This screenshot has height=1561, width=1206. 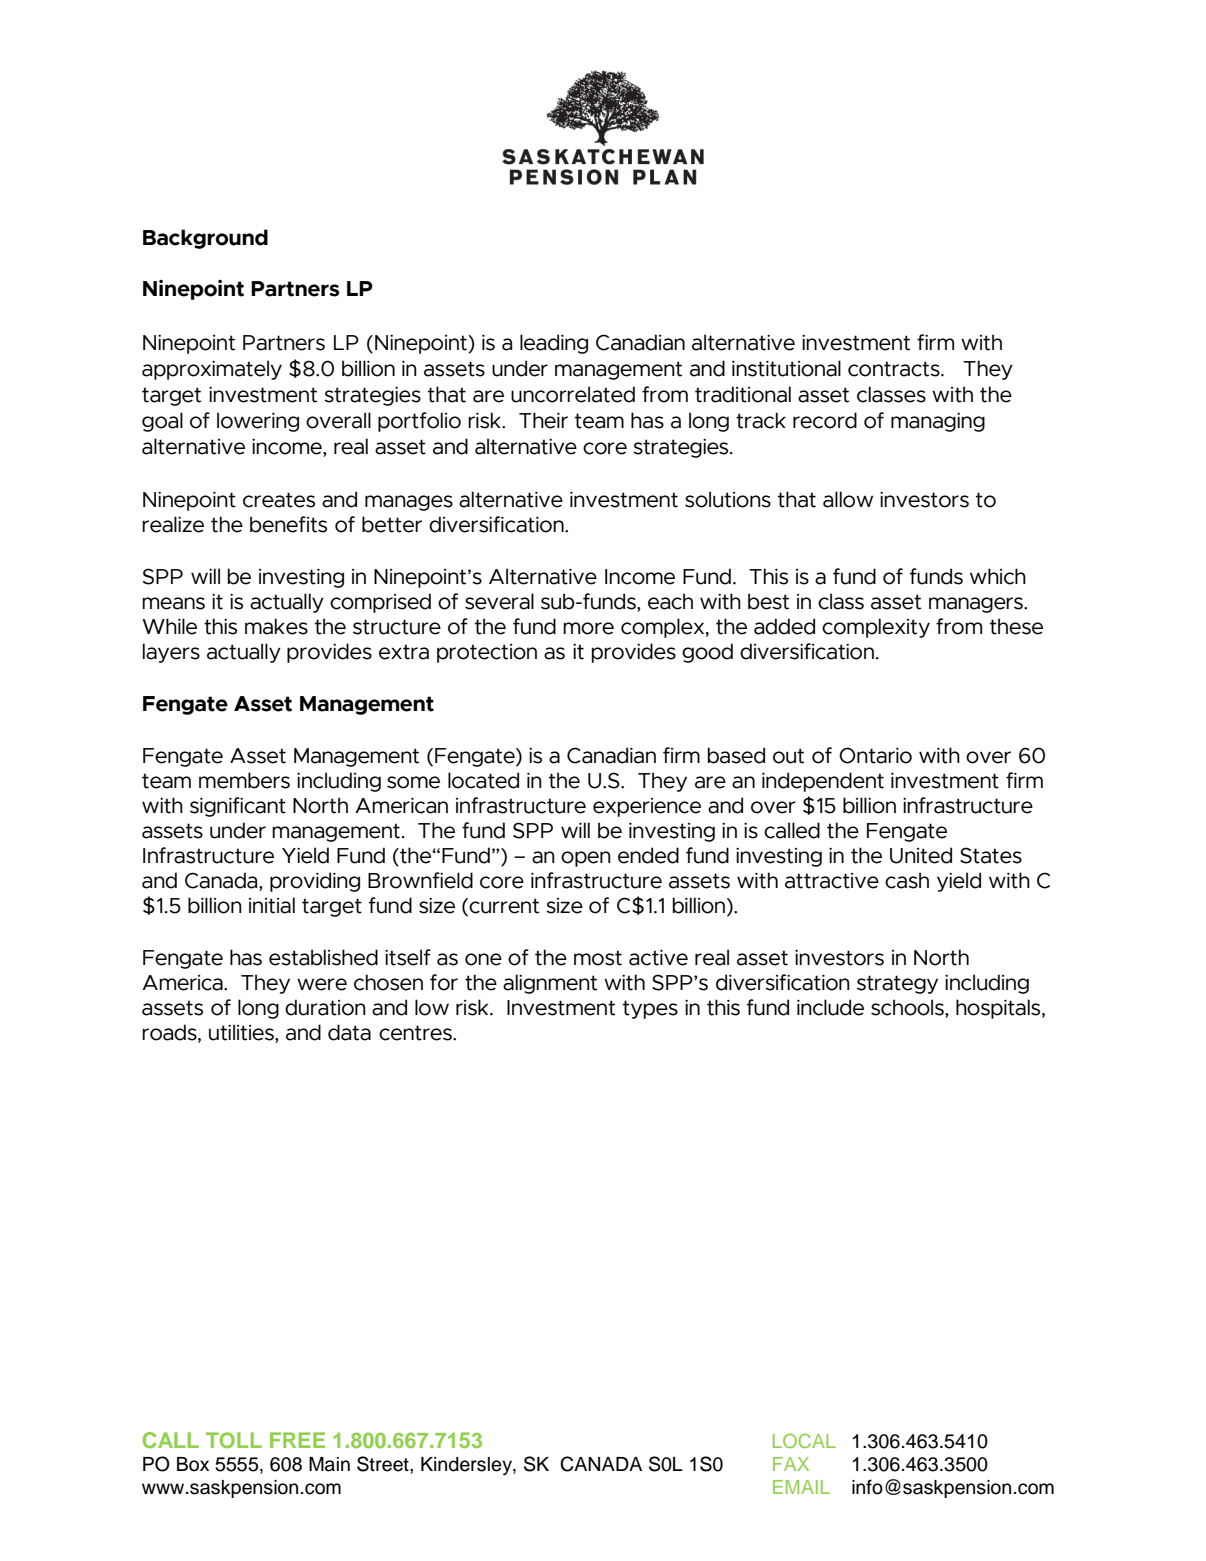 I want to click on managers, so click(x=977, y=605).
